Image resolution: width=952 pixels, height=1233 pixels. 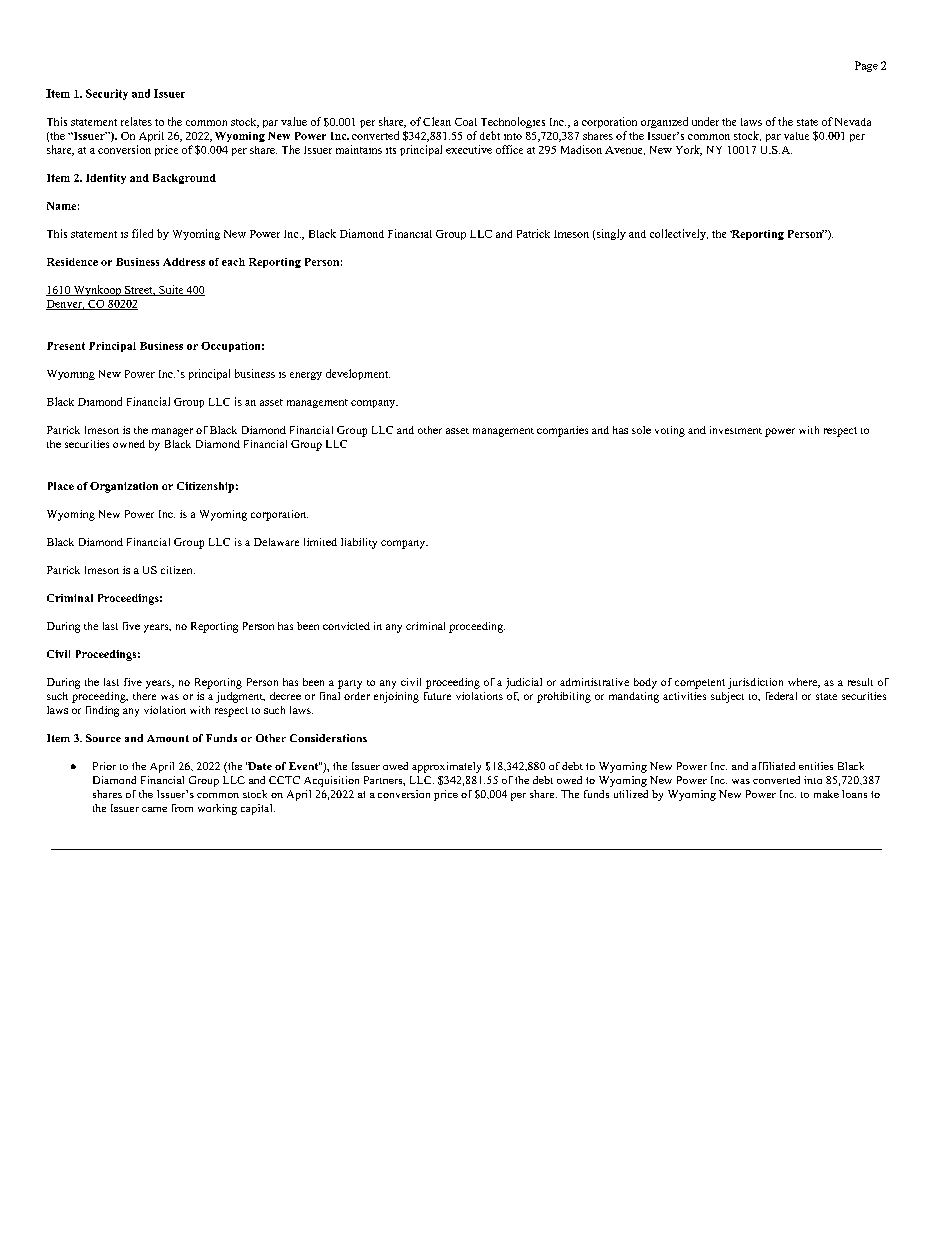 I want to click on convicted, so click(x=346, y=626).
